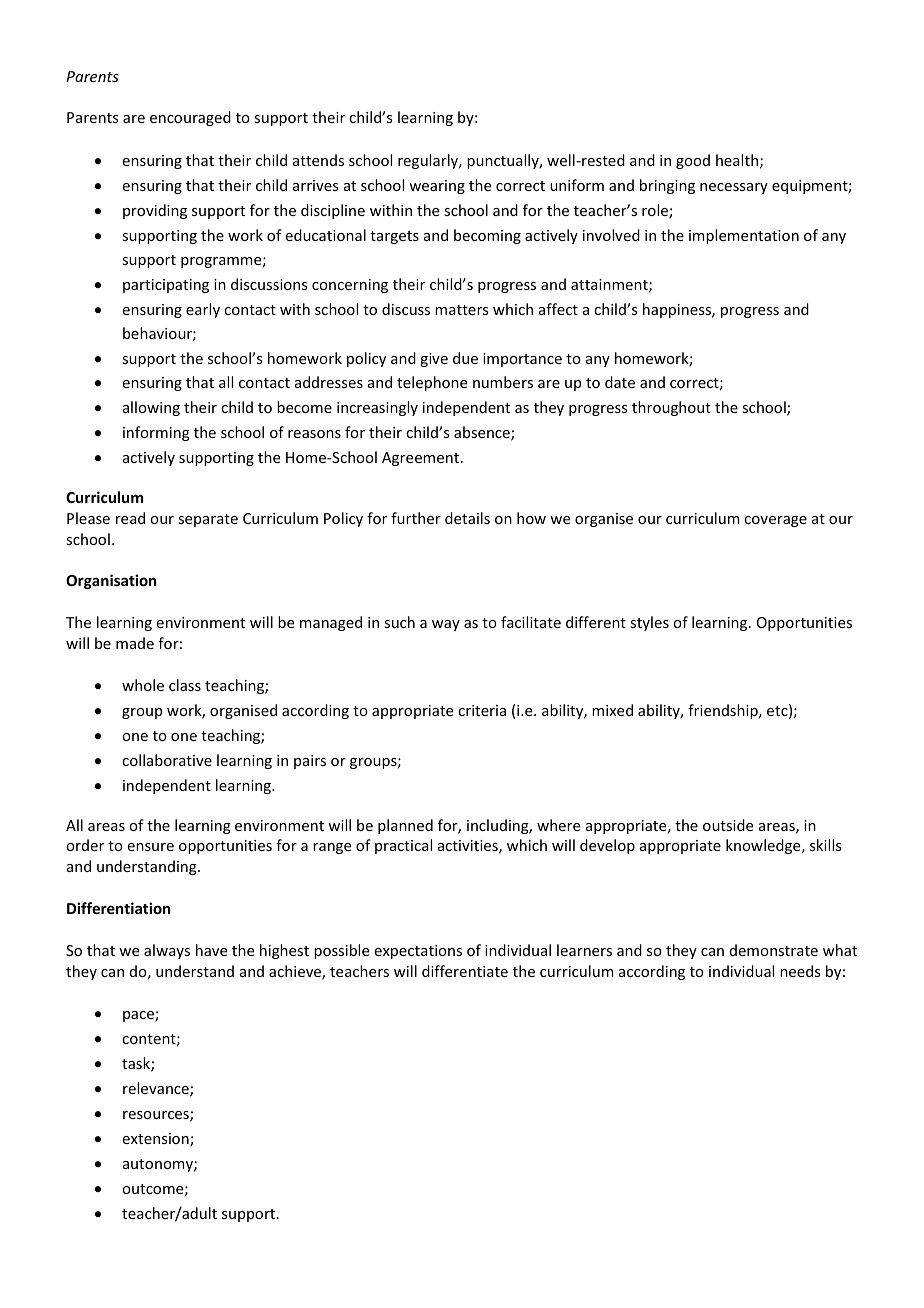 The height and width of the image is (1308, 924). Describe the element at coordinates (649, 623) in the image. I see `styles` at that location.
